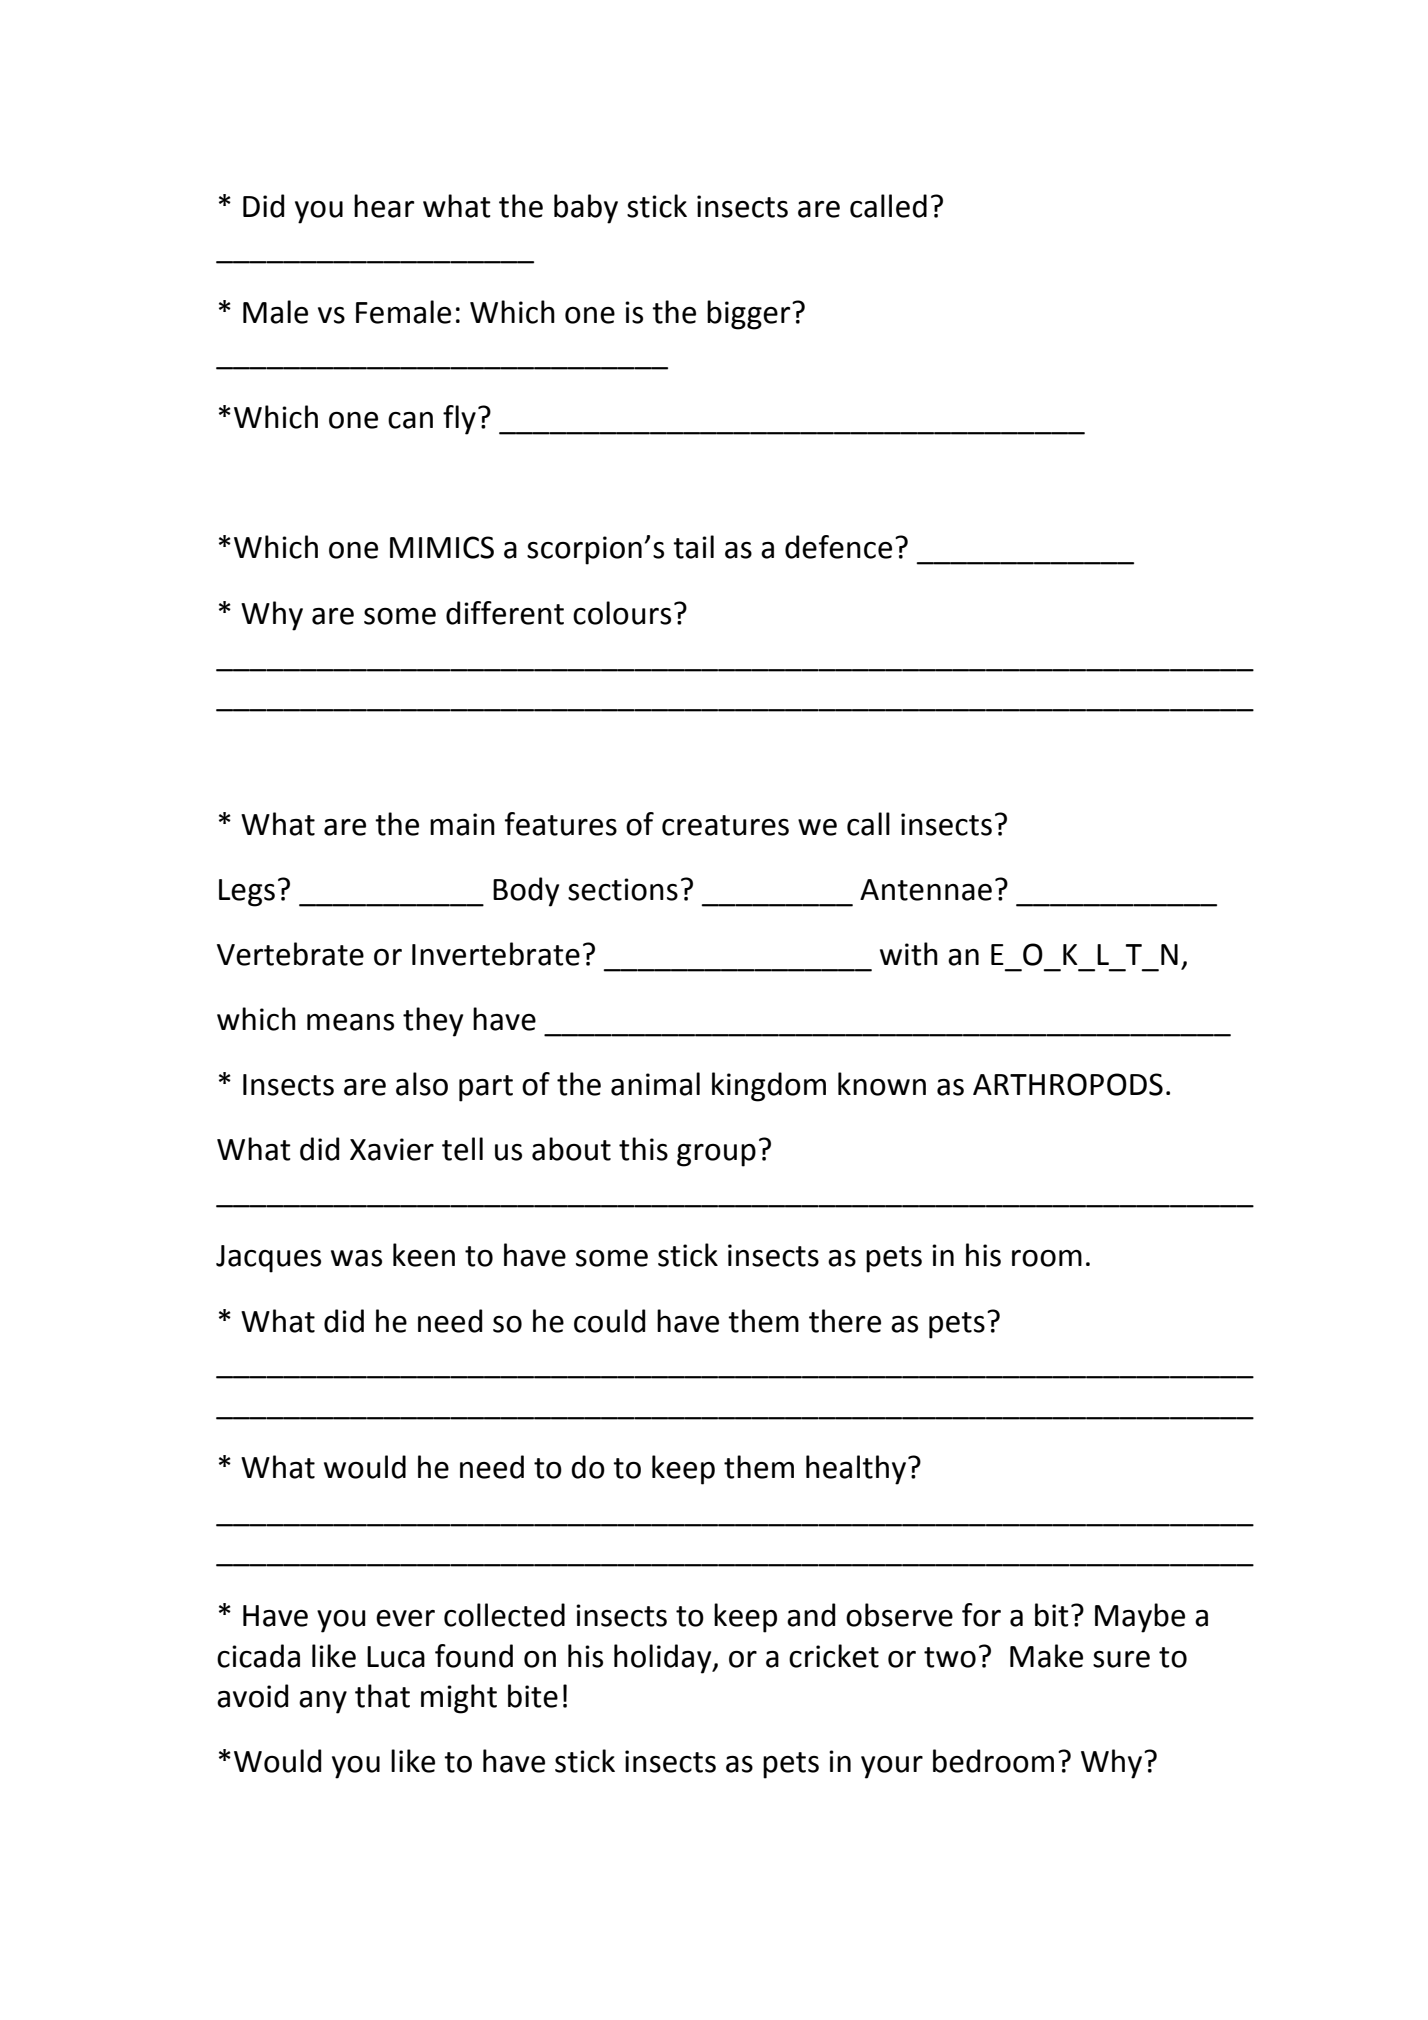  I want to click on holiday, so click(664, 1659).
